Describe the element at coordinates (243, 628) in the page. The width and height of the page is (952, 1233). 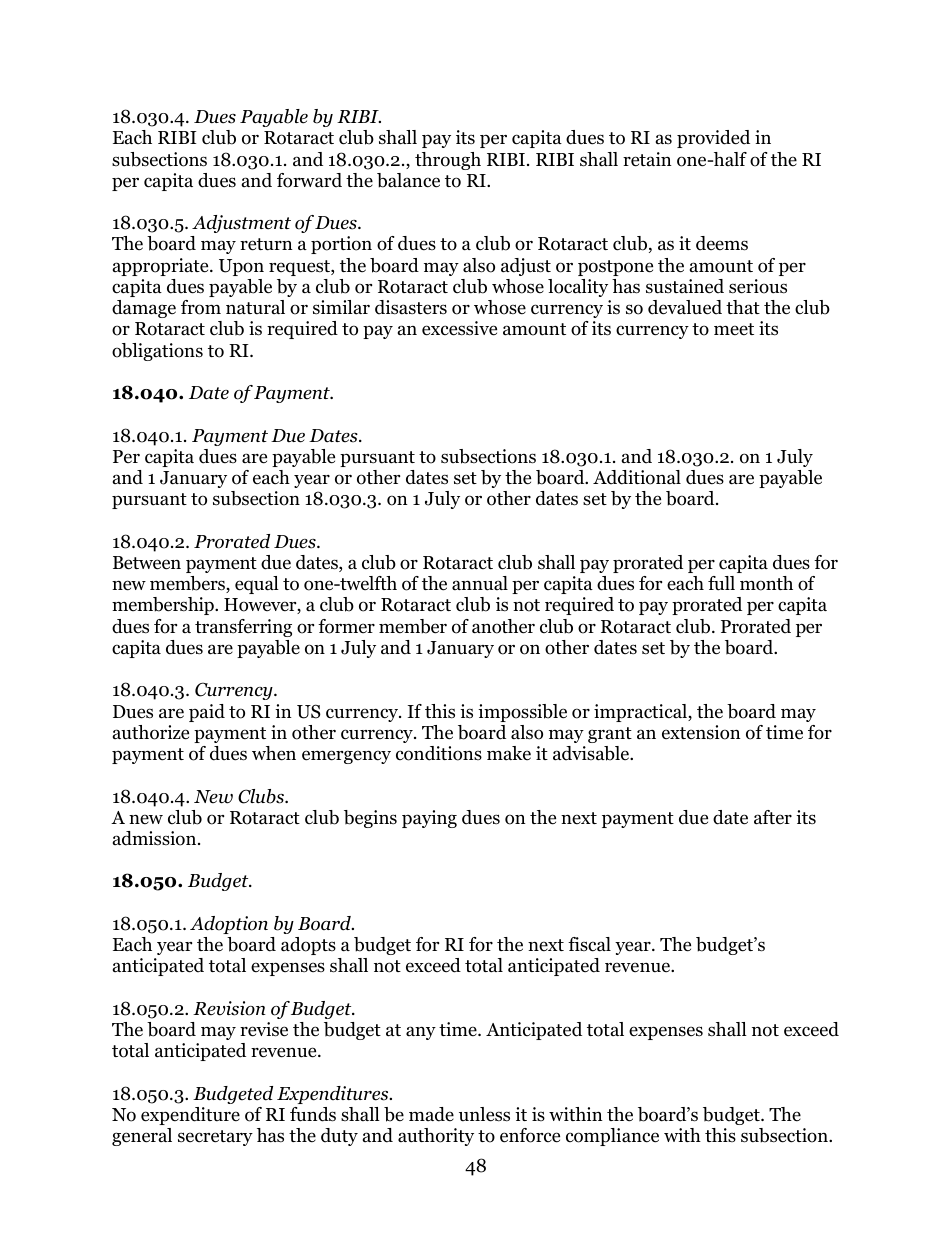
I see `transferring` at that location.
